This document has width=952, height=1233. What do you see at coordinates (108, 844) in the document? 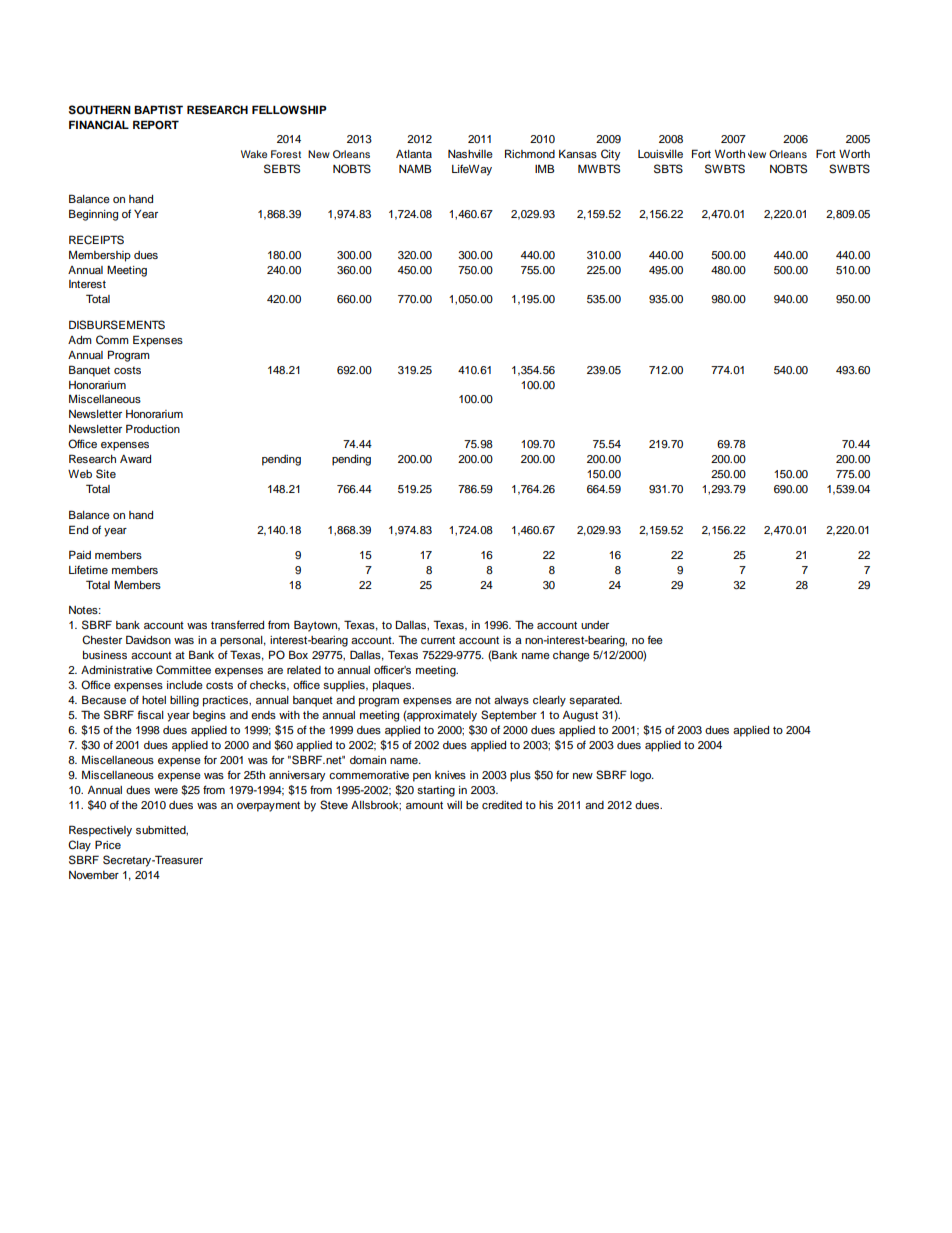
I see `Price` at bounding box center [108, 844].
